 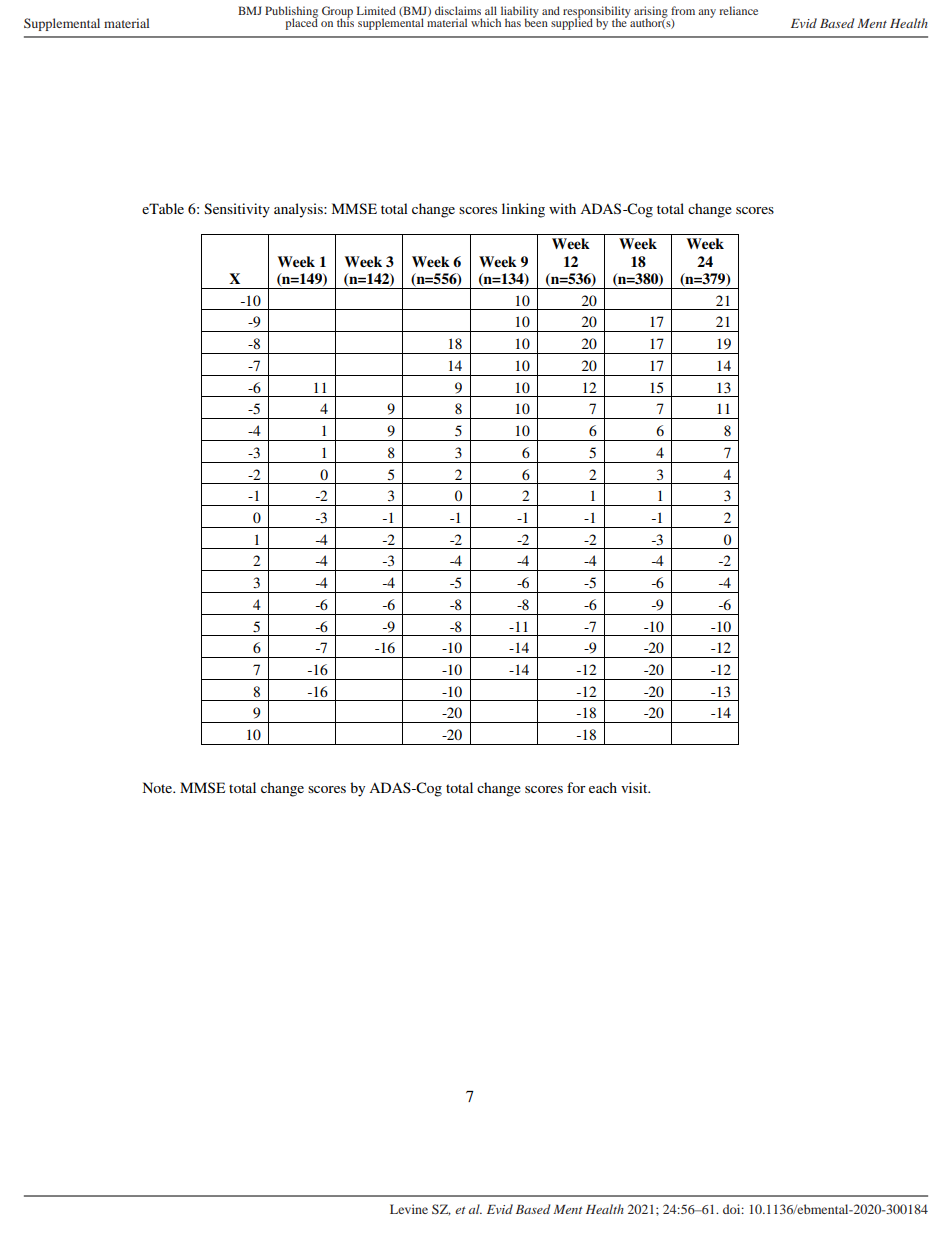 I want to click on for, so click(x=576, y=787).
